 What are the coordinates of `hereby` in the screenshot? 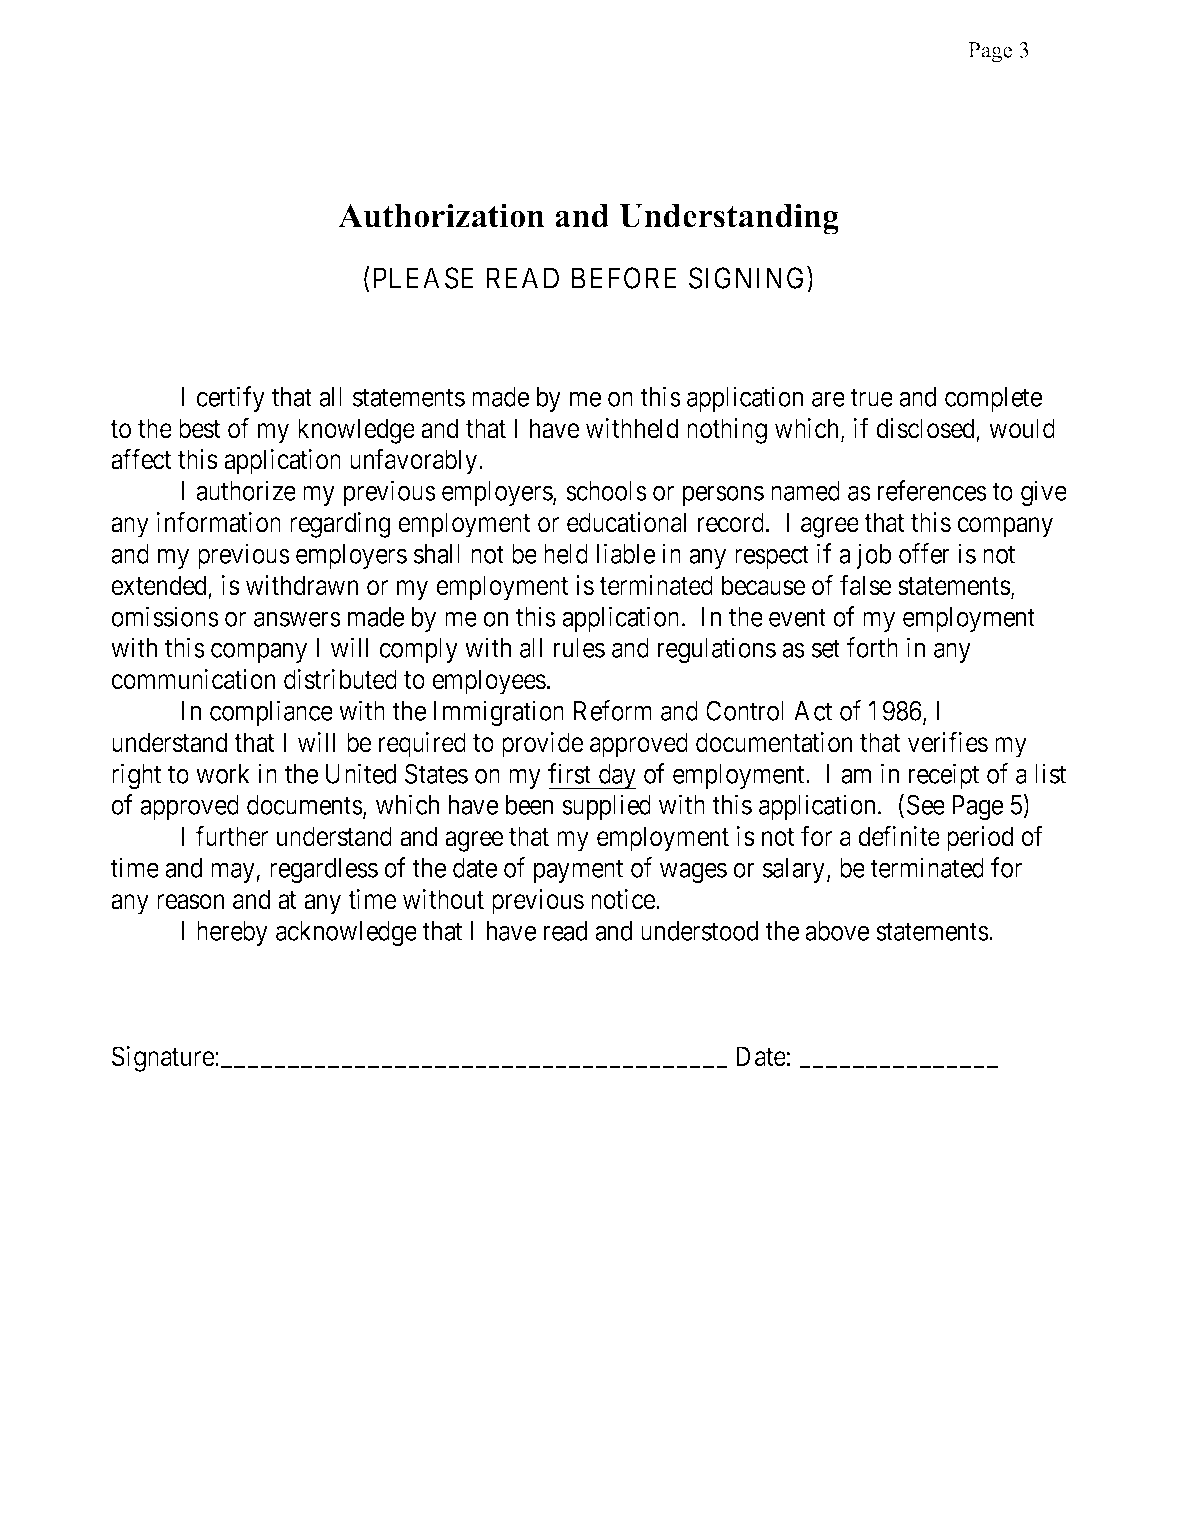 It's located at (232, 933).
